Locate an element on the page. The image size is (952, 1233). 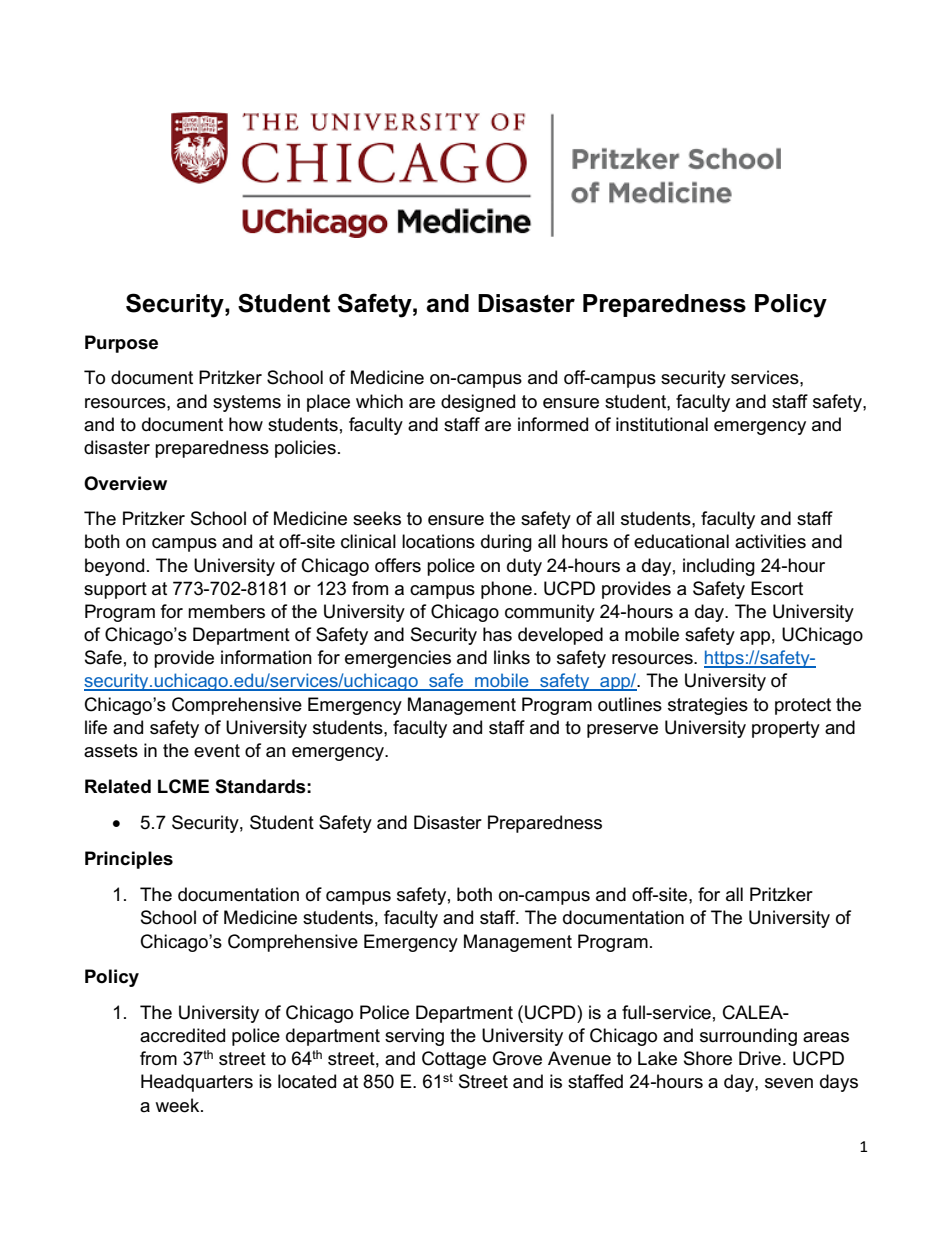
Purpose is located at coordinates (121, 344).
